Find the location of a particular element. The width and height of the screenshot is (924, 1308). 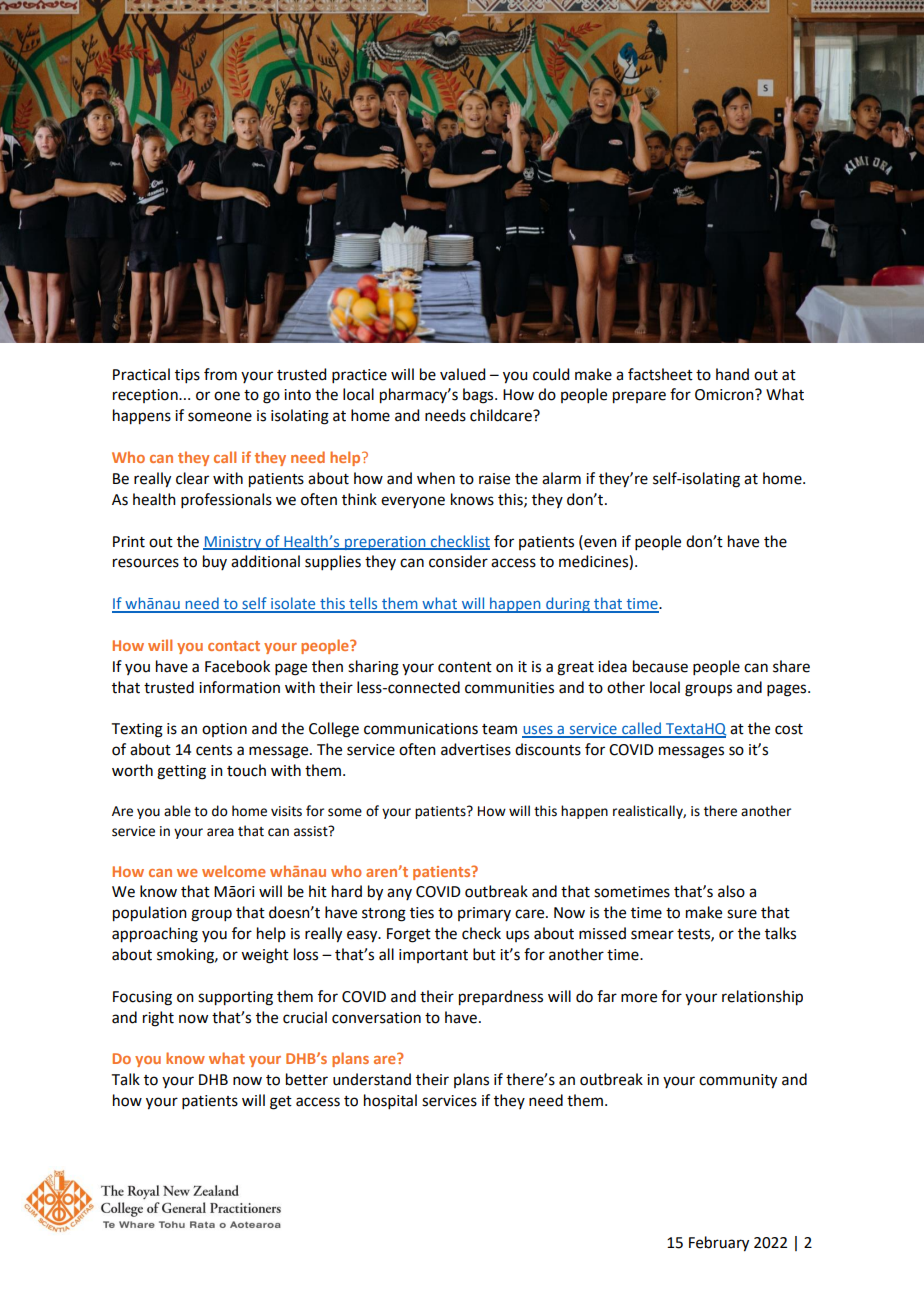

but is located at coordinates (484, 954).
